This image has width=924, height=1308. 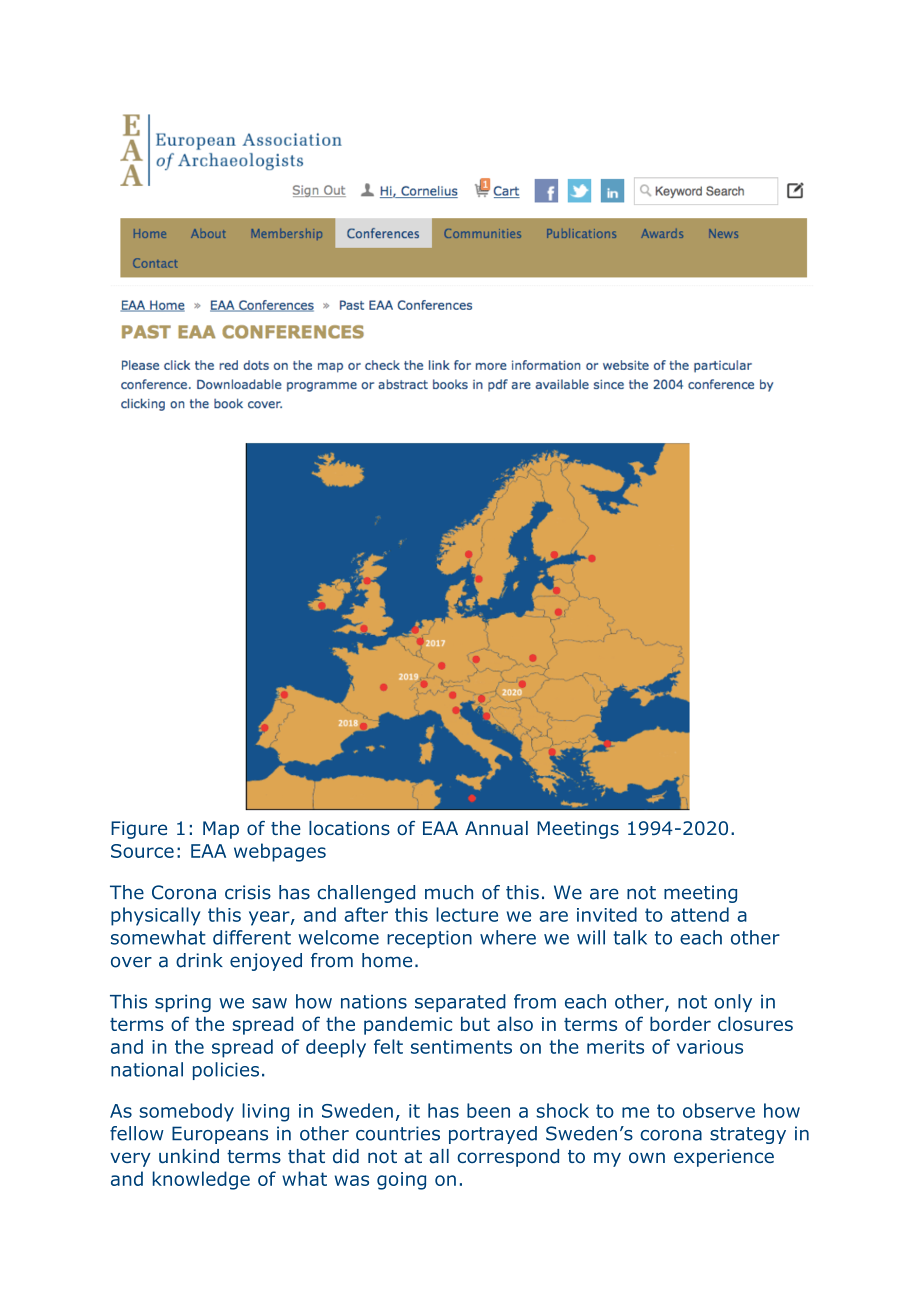 I want to click on spring, so click(x=183, y=1003).
